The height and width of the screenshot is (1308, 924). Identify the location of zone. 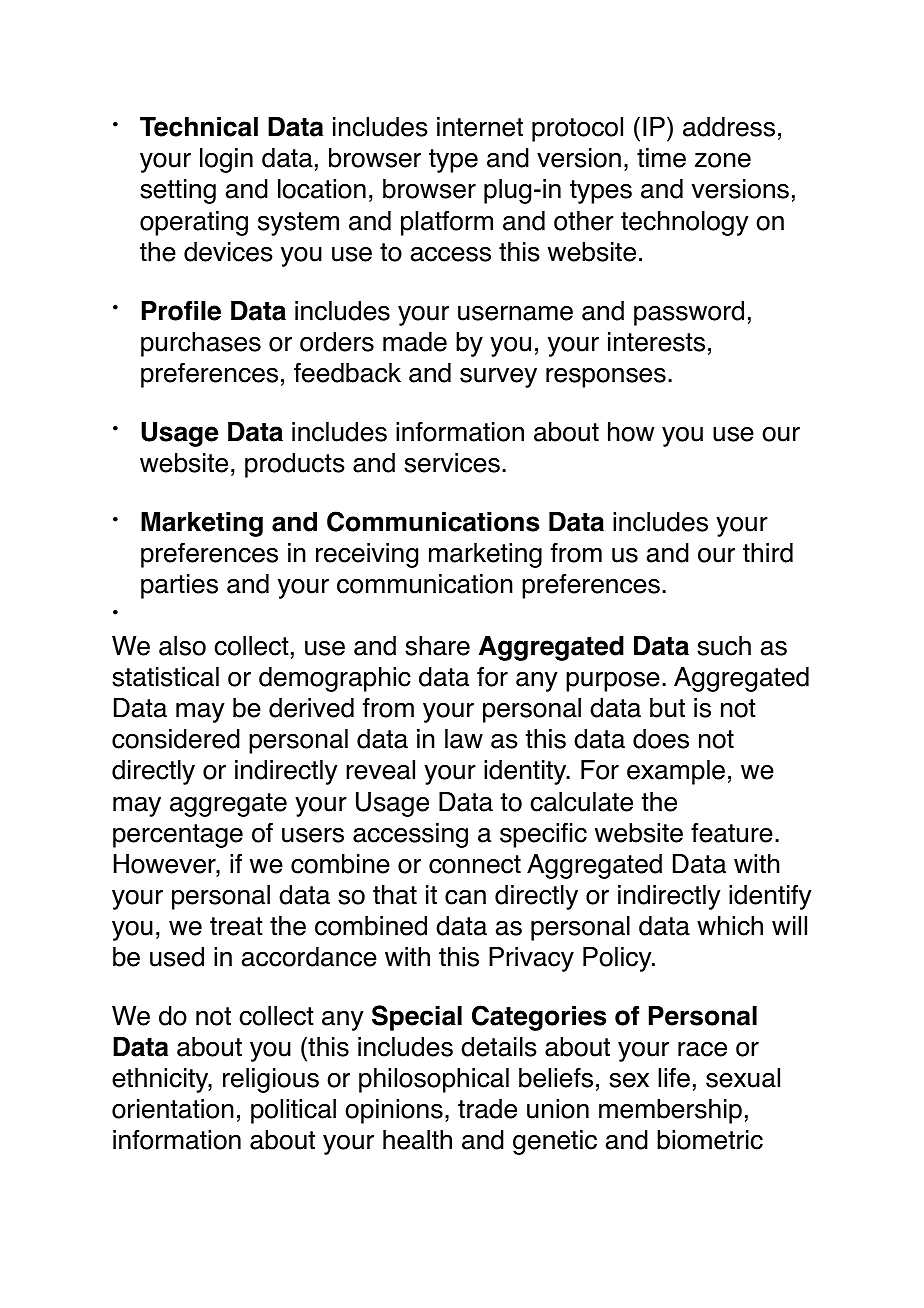
(723, 160).
